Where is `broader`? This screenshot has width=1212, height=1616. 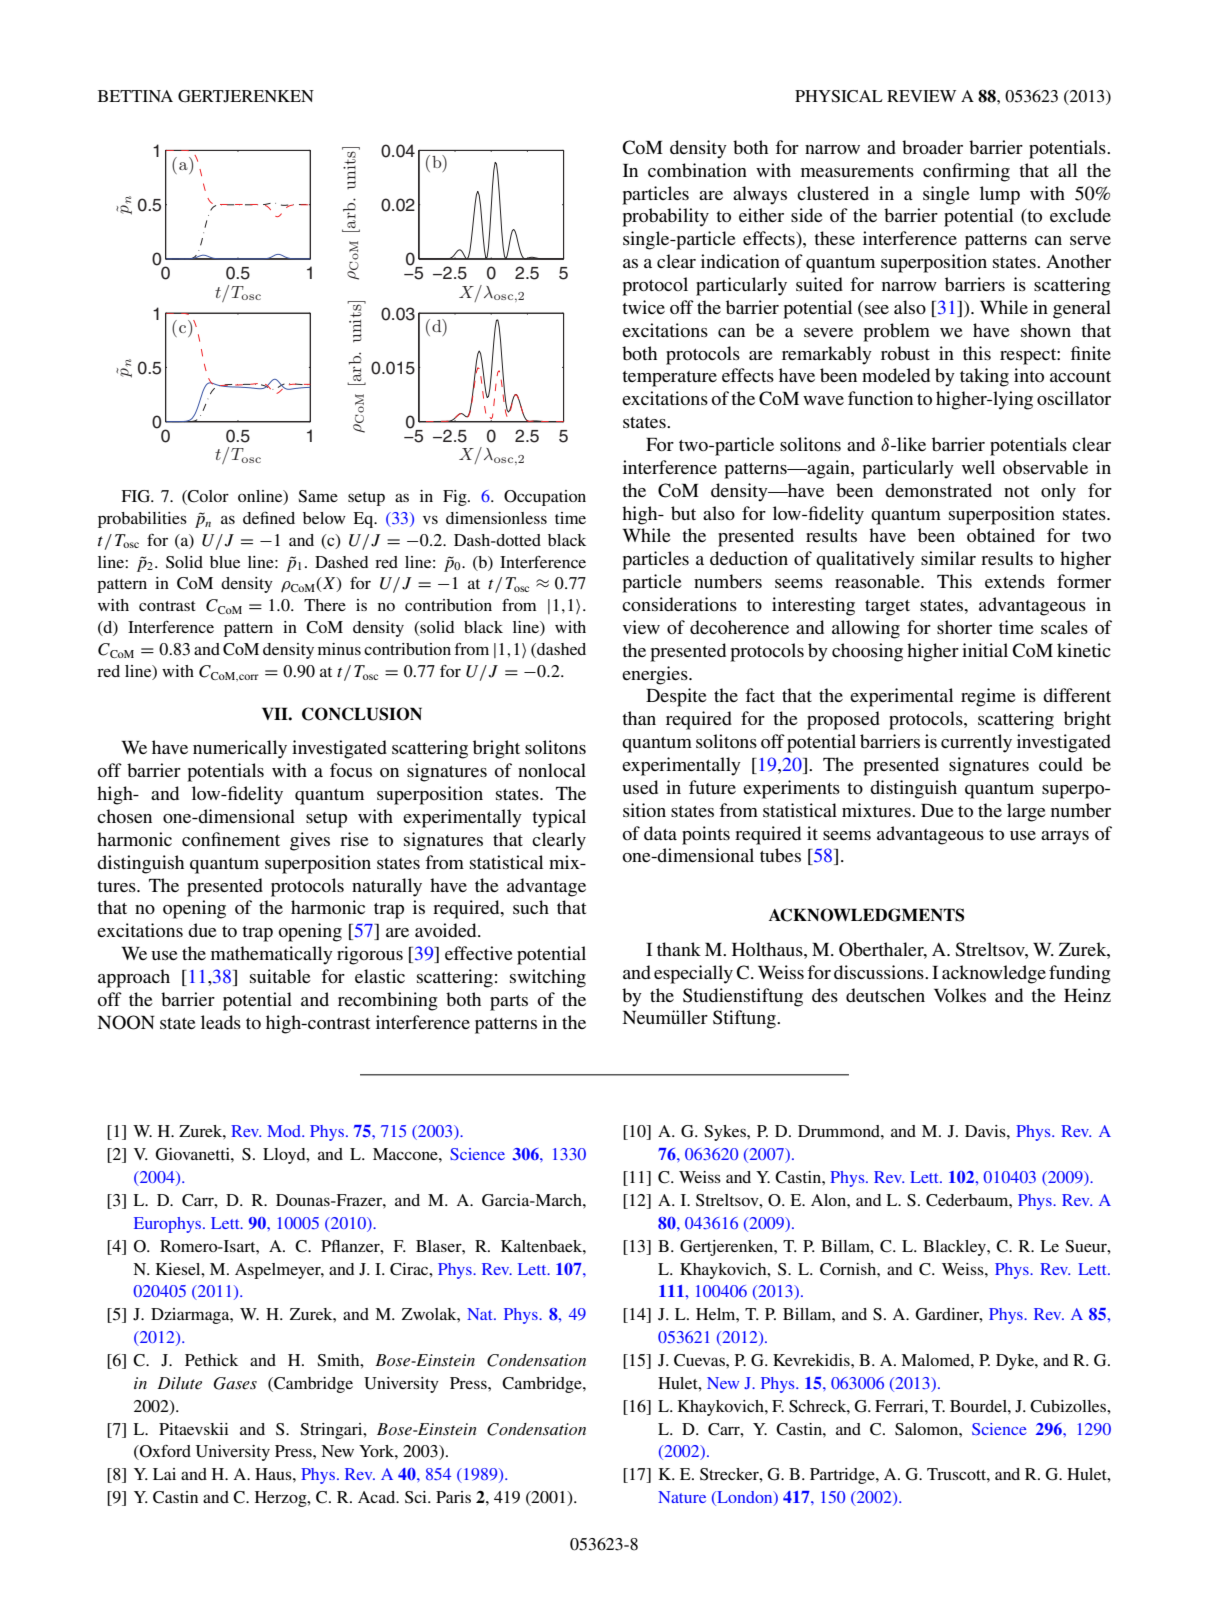
broader is located at coordinates (932, 147).
